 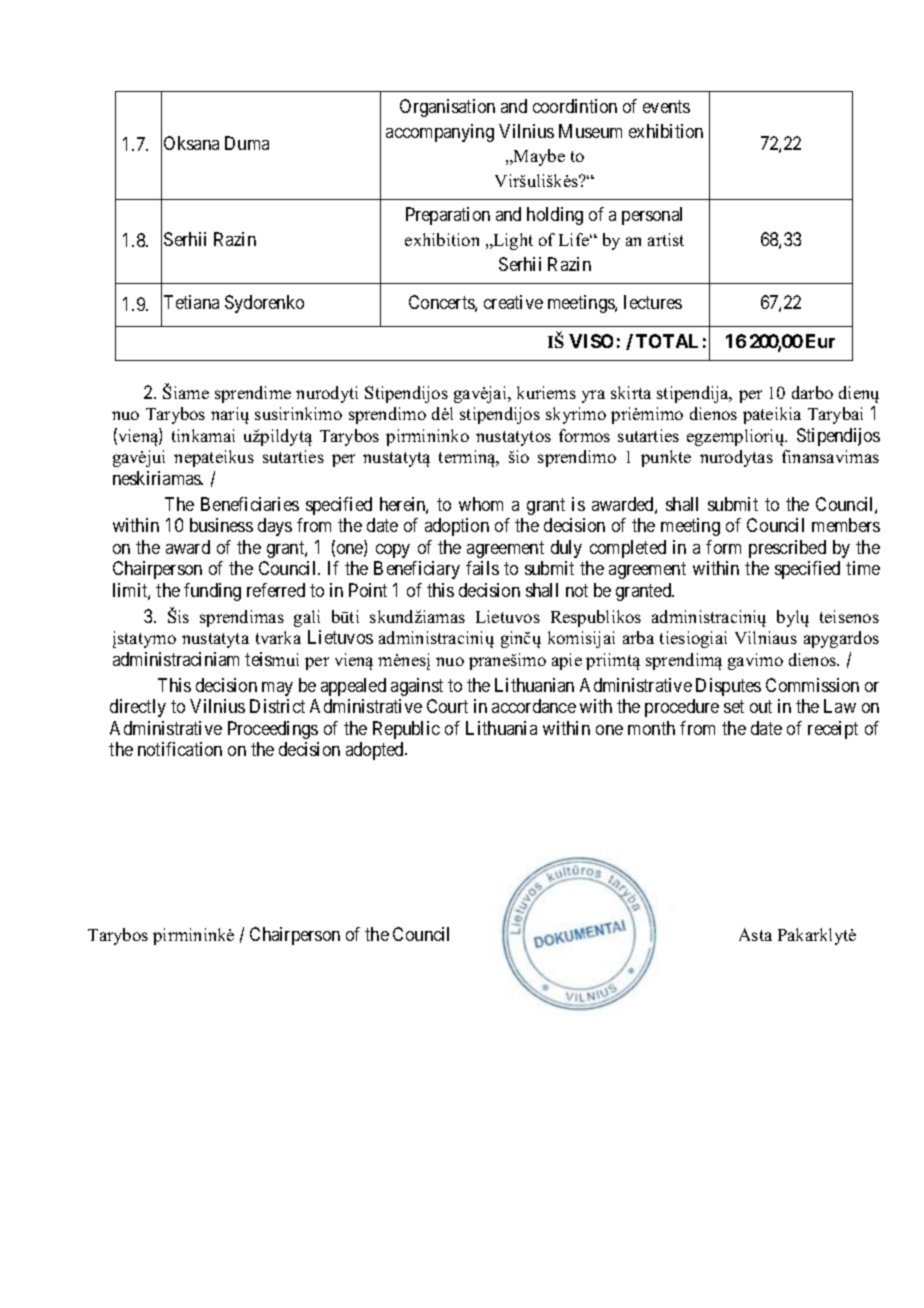 What do you see at coordinates (482, 568) in the page?
I see `fails` at bounding box center [482, 568].
